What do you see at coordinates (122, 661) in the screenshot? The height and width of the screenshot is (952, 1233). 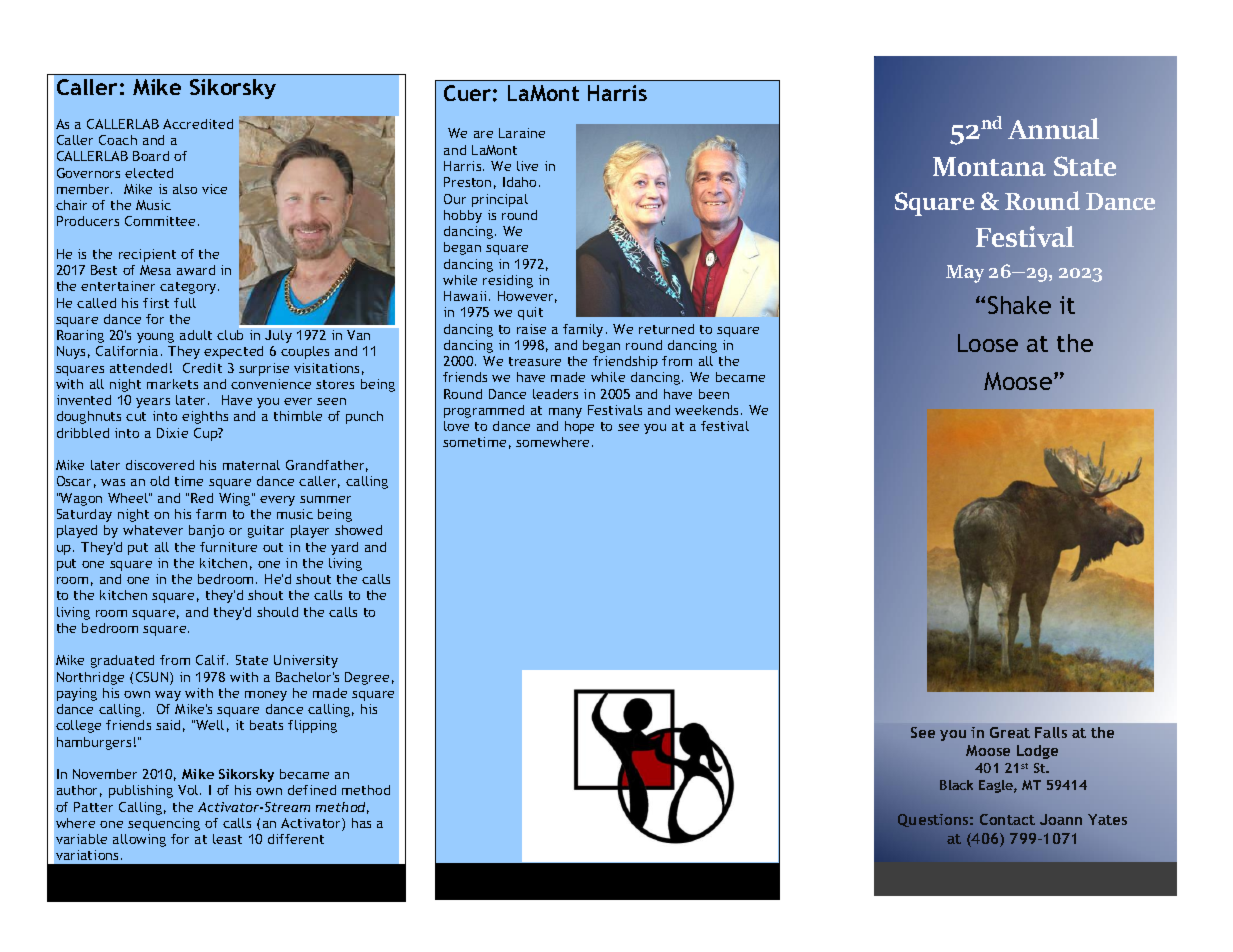 I see `graduated` at bounding box center [122, 661].
